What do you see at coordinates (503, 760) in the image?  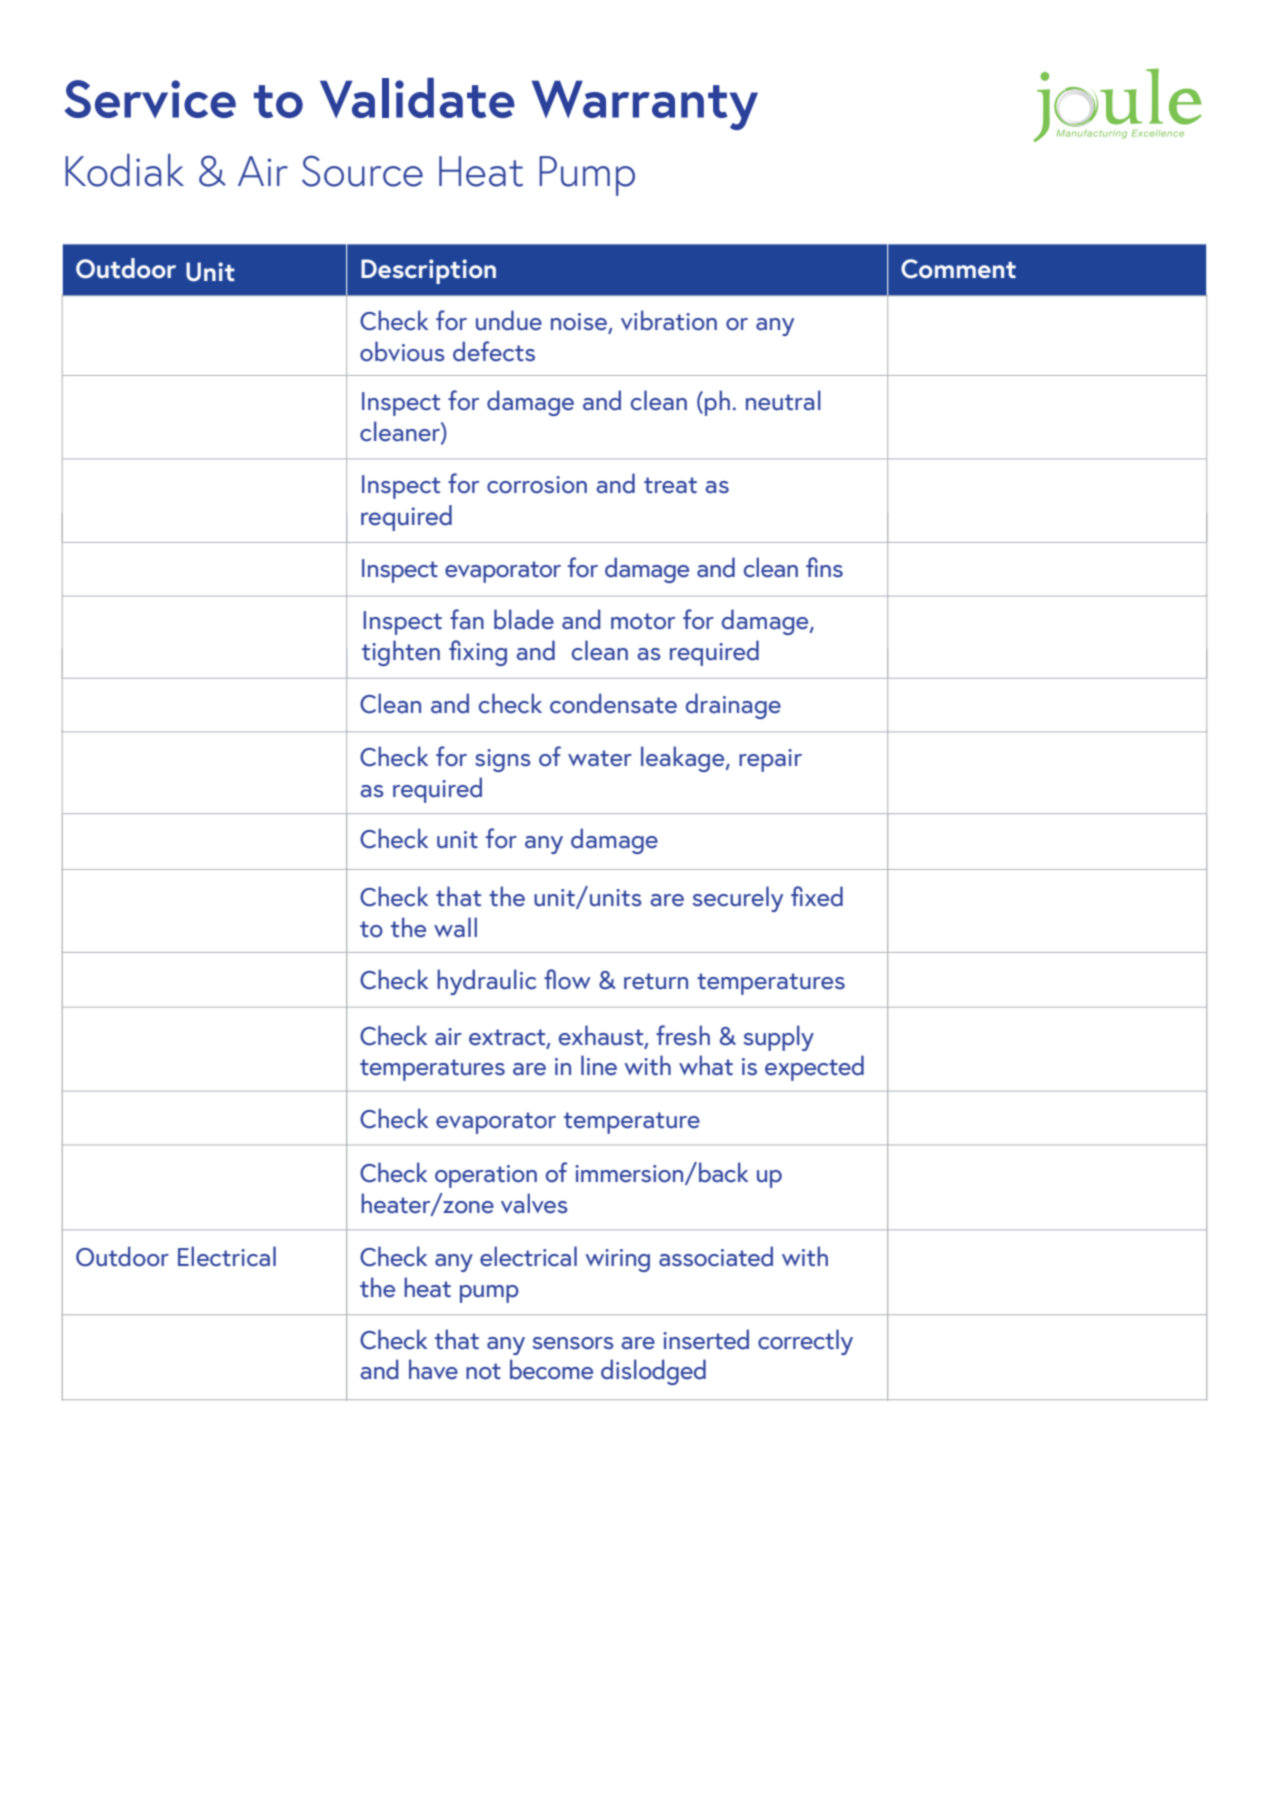 I see `signs` at bounding box center [503, 760].
